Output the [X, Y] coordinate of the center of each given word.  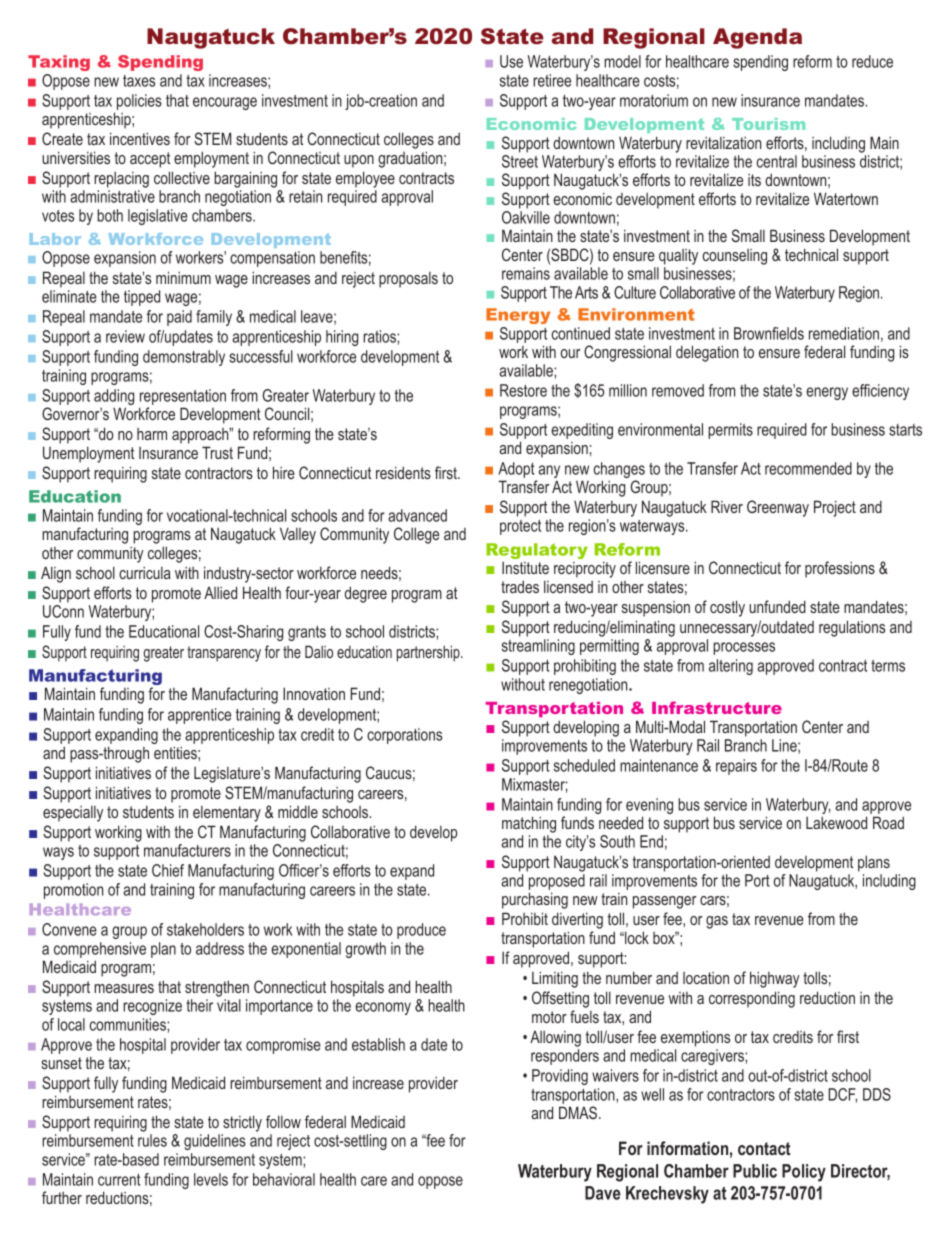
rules [152, 1140]
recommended [808, 468]
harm [152, 434]
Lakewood [836, 822]
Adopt [516, 470]
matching [529, 824]
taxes [139, 81]
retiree [552, 80]
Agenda [757, 38]
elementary [227, 814]
